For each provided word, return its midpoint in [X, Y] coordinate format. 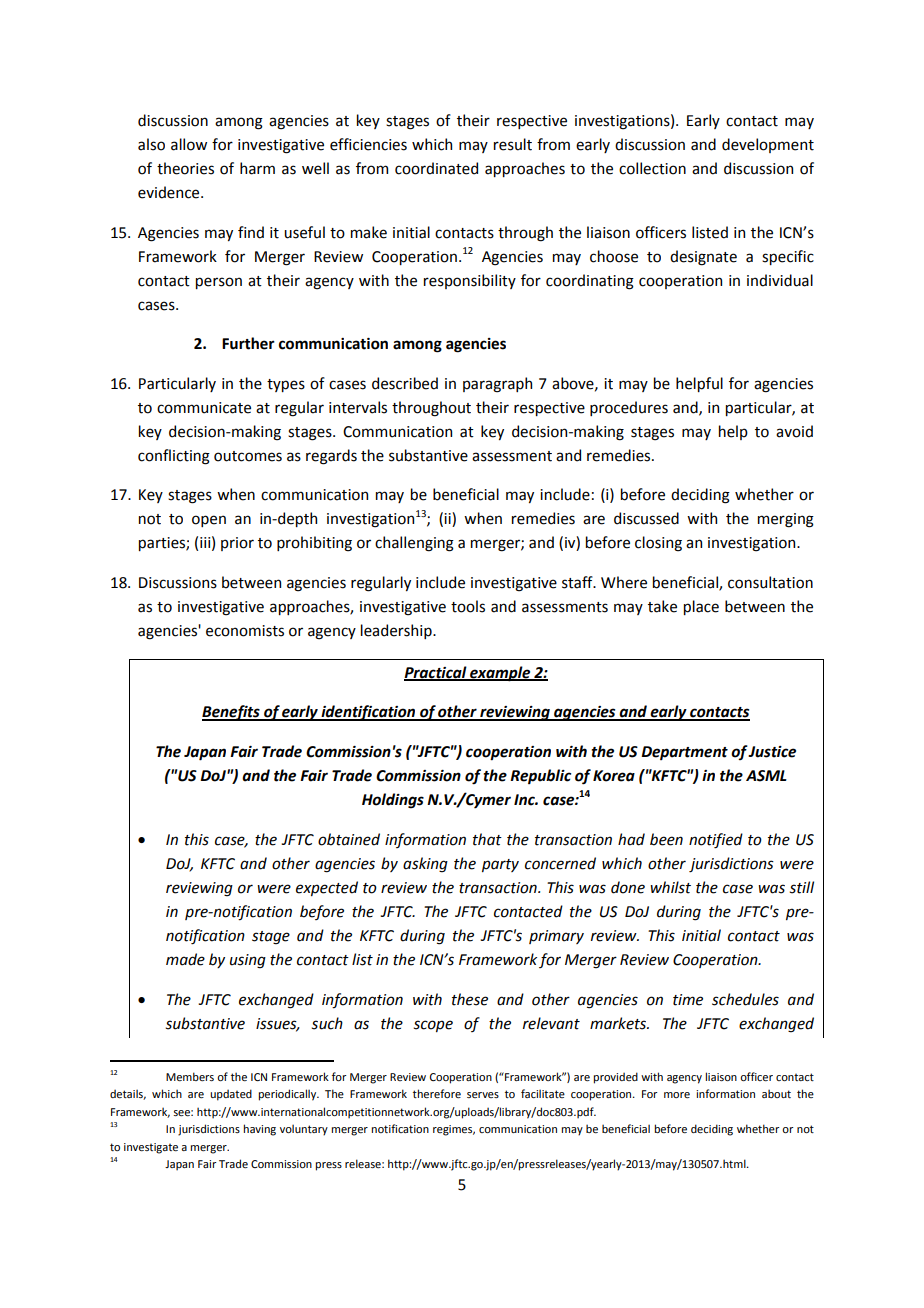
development [768, 145]
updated [231, 1095]
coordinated [436, 168]
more [677, 1095]
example [500, 674]
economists [245, 631]
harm [257, 168]
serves [483, 1095]
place [701, 607]
